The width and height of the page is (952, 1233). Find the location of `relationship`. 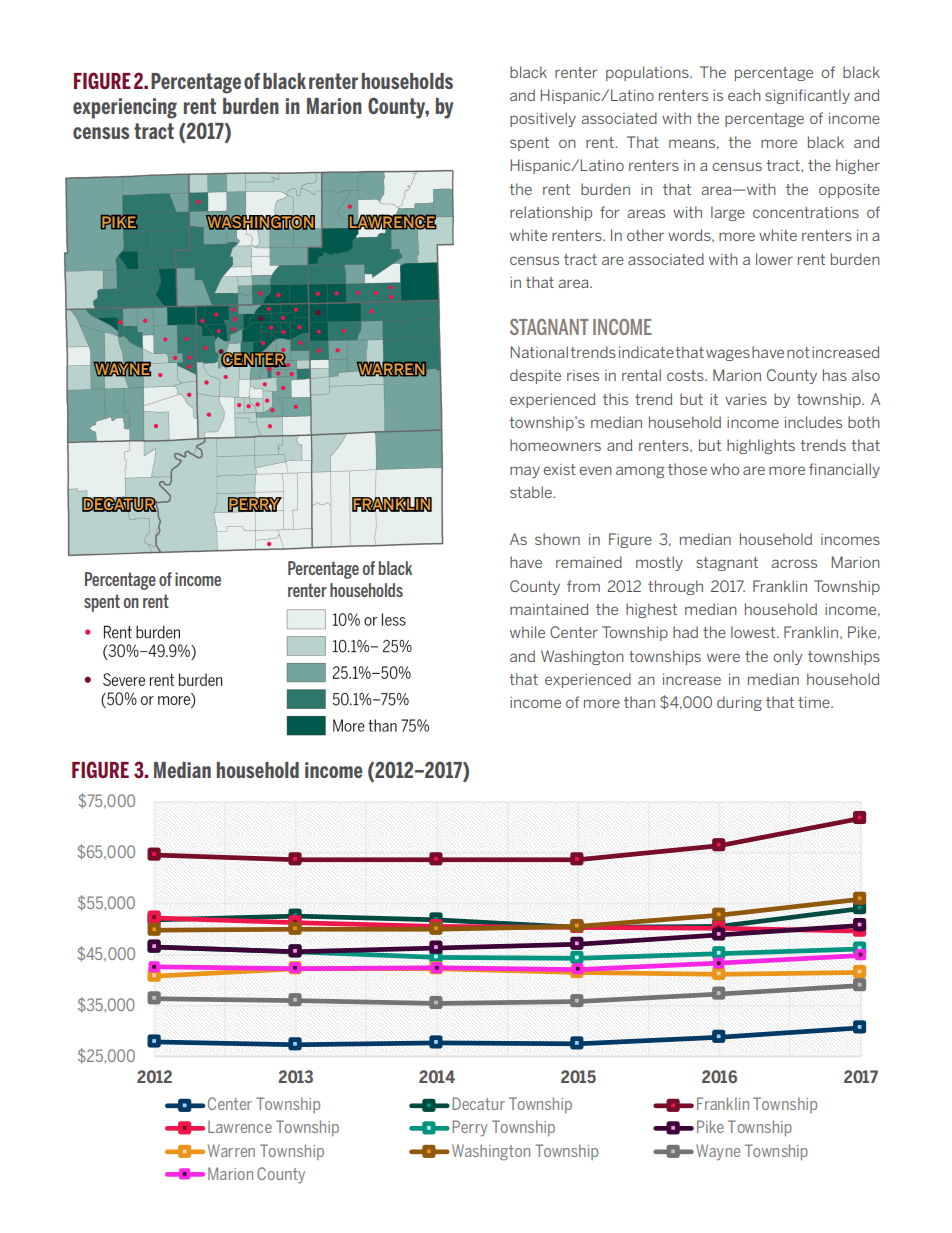

relationship is located at coordinates (551, 213).
